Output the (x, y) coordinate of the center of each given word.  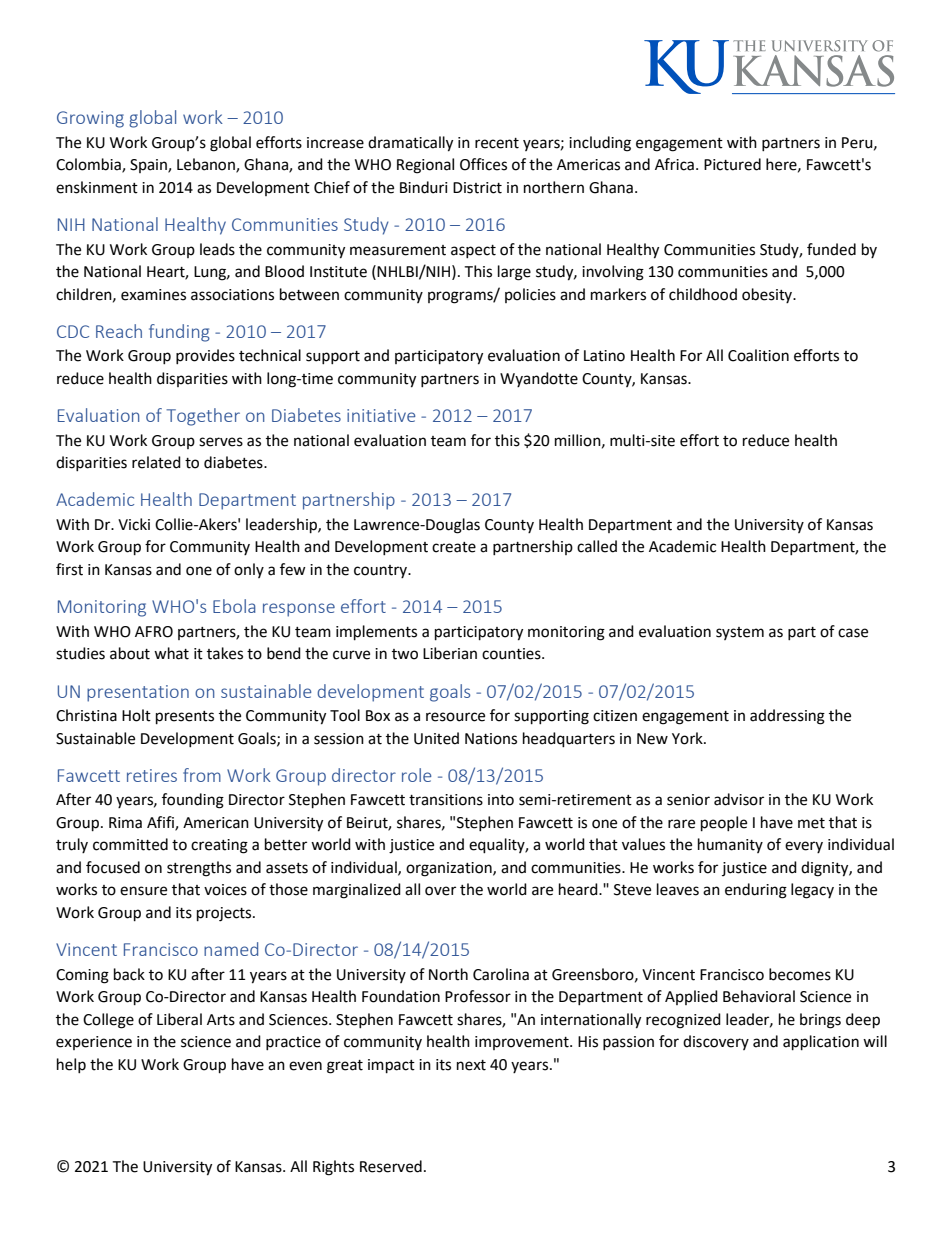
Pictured (732, 164)
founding (193, 801)
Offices (483, 164)
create (454, 547)
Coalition (758, 355)
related (156, 462)
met (811, 823)
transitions (446, 800)
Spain (149, 166)
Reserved (391, 1166)
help (71, 1065)
